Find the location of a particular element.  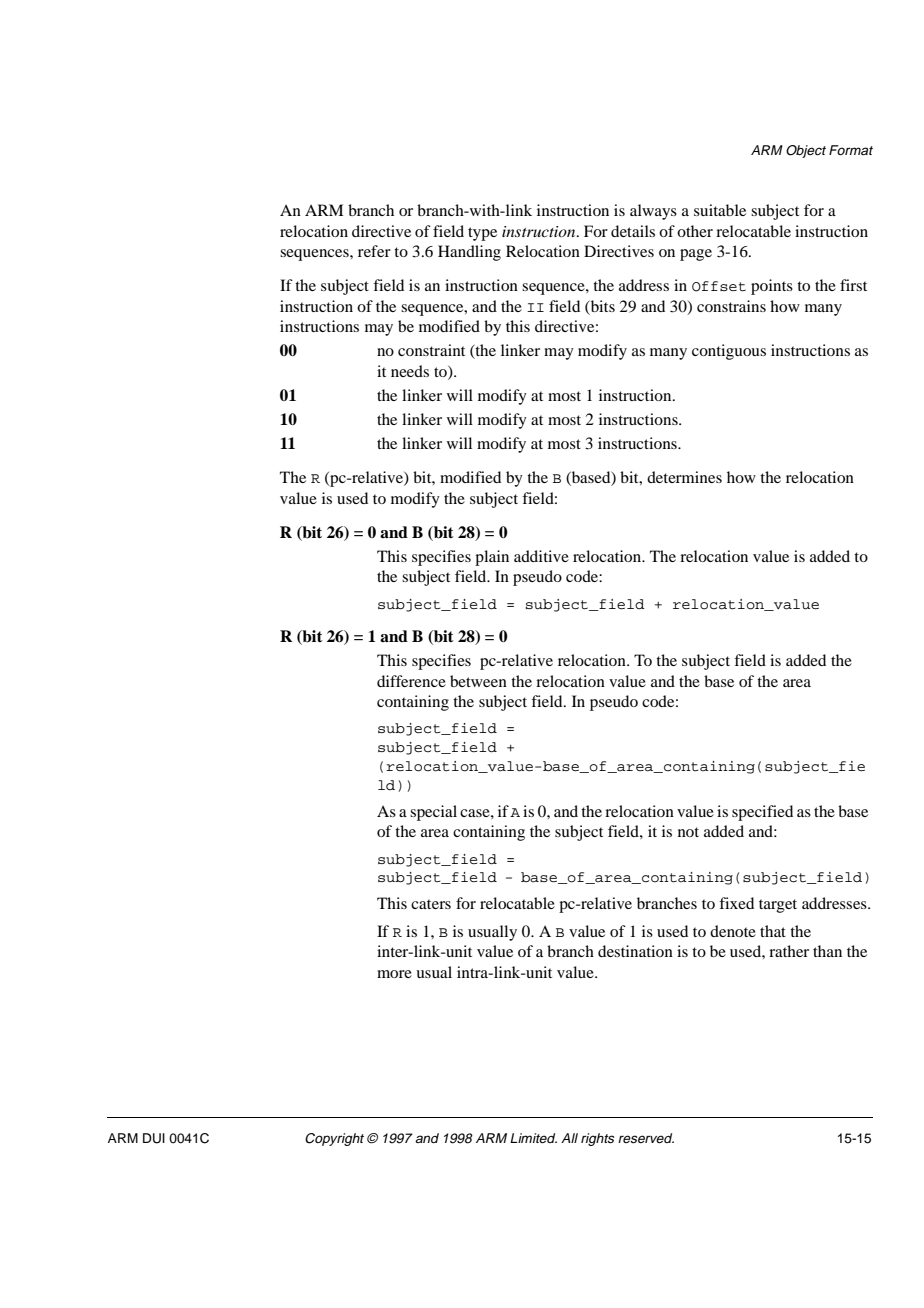

target is located at coordinates (778, 906).
